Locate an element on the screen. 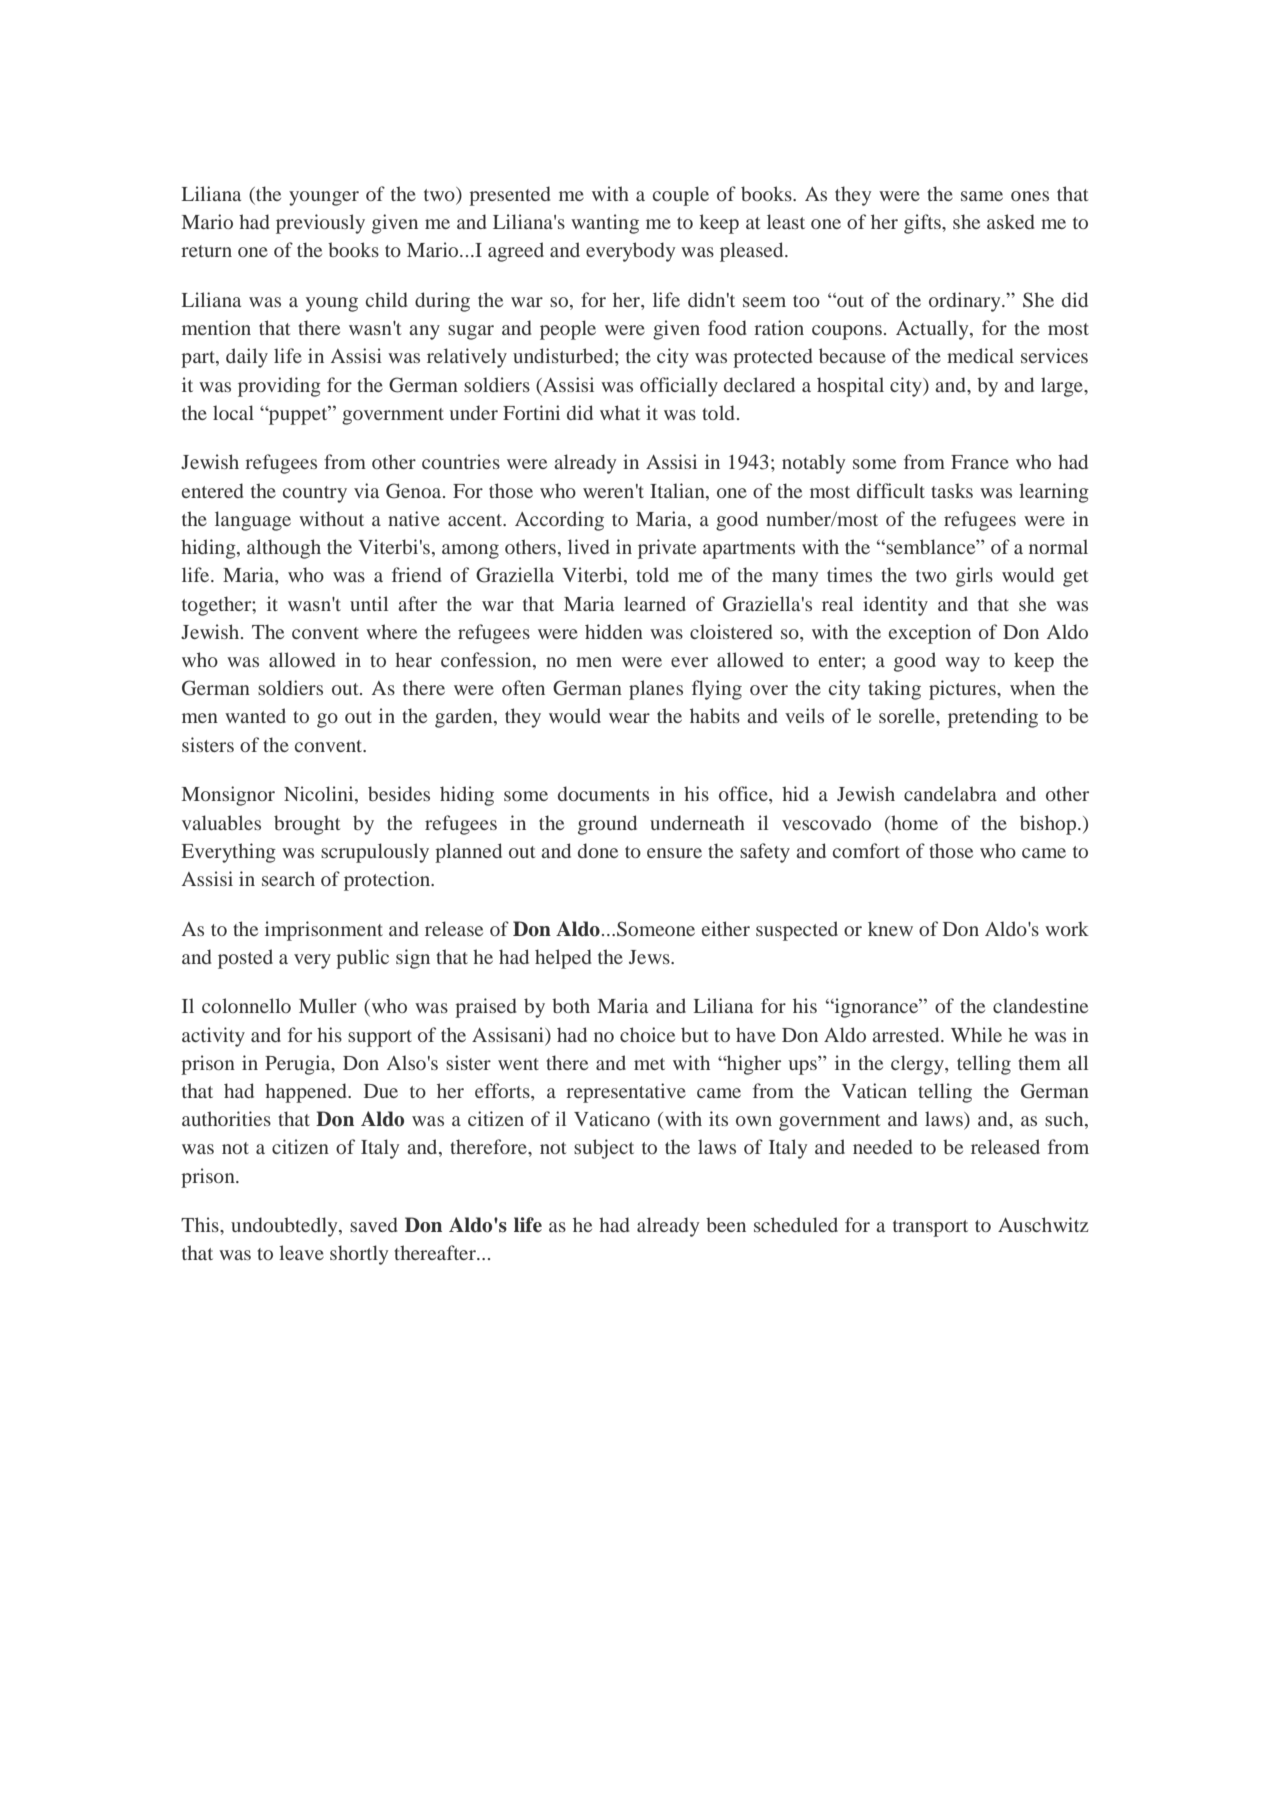 This screenshot has height=1797, width=1270. been is located at coordinates (726, 1224).
